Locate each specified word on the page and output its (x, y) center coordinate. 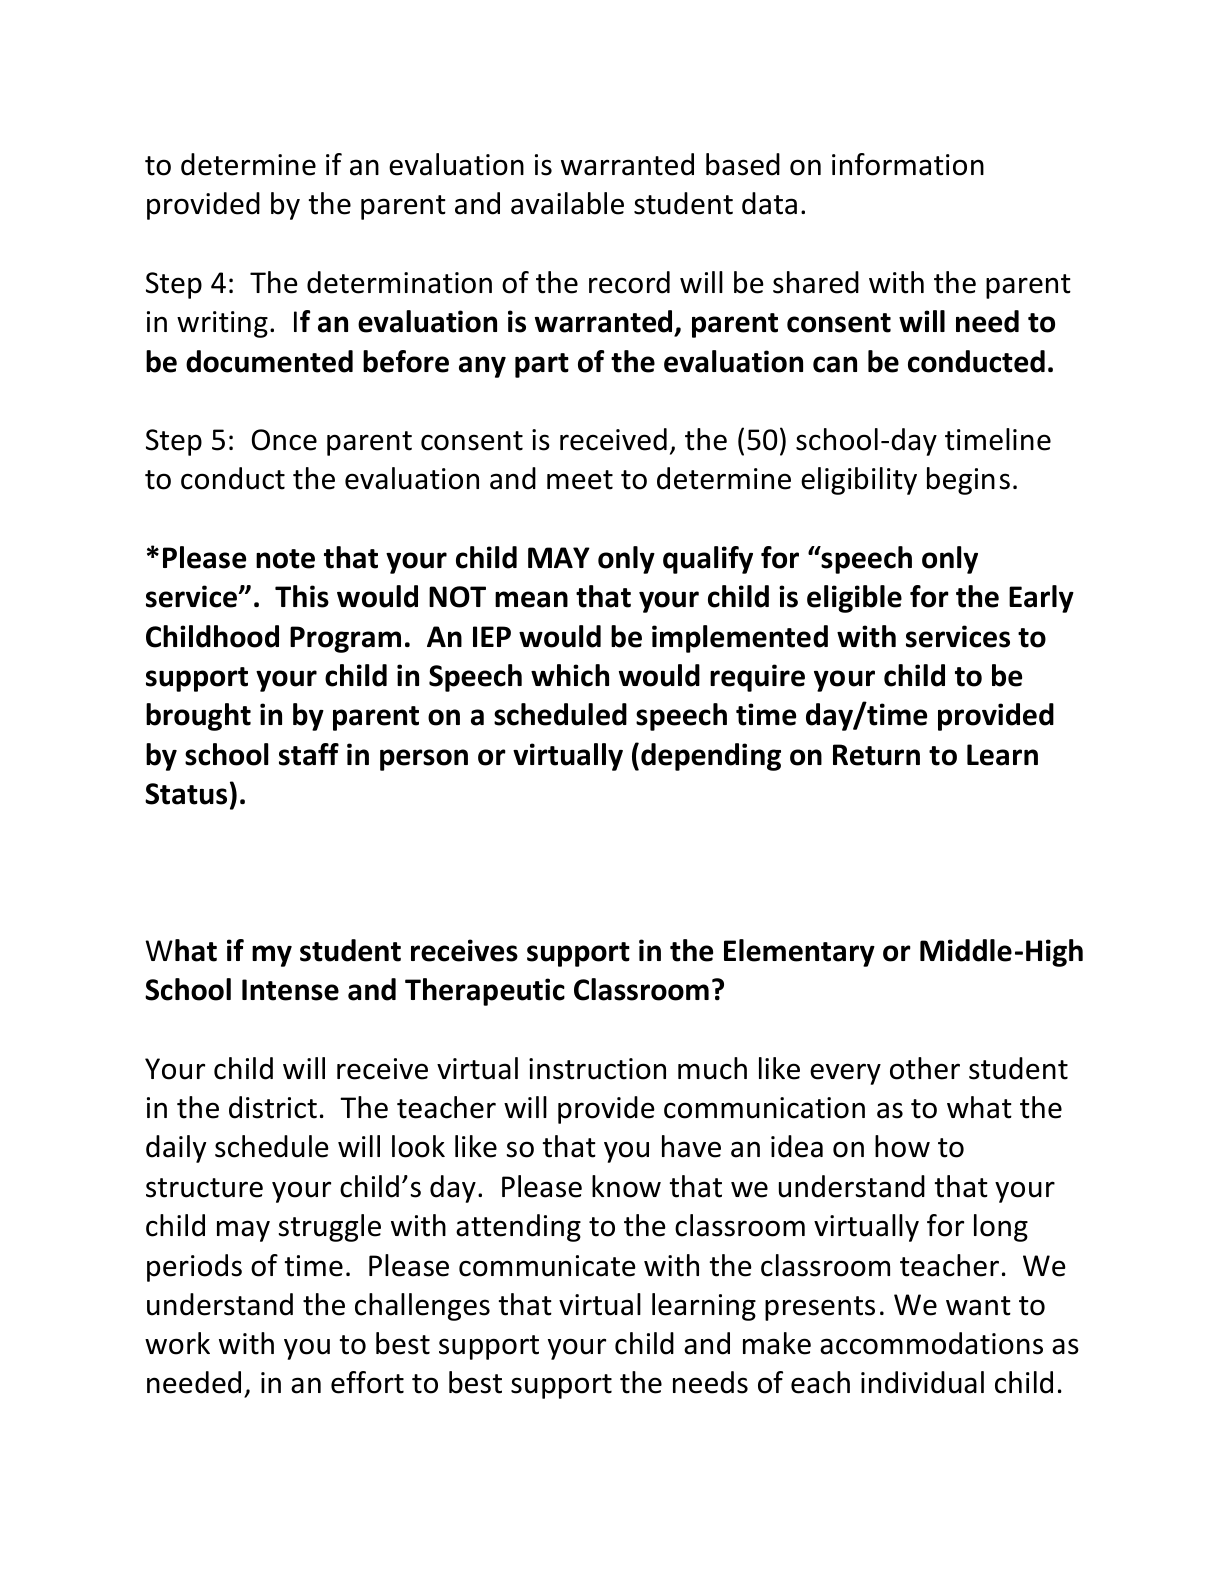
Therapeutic (485, 992)
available (567, 203)
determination (399, 282)
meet (580, 480)
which (570, 675)
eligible (854, 599)
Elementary (799, 953)
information (908, 164)
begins (968, 481)
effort (367, 1382)
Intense (290, 990)
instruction (597, 1069)
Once (284, 440)
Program (345, 639)
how (902, 1146)
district (273, 1107)
